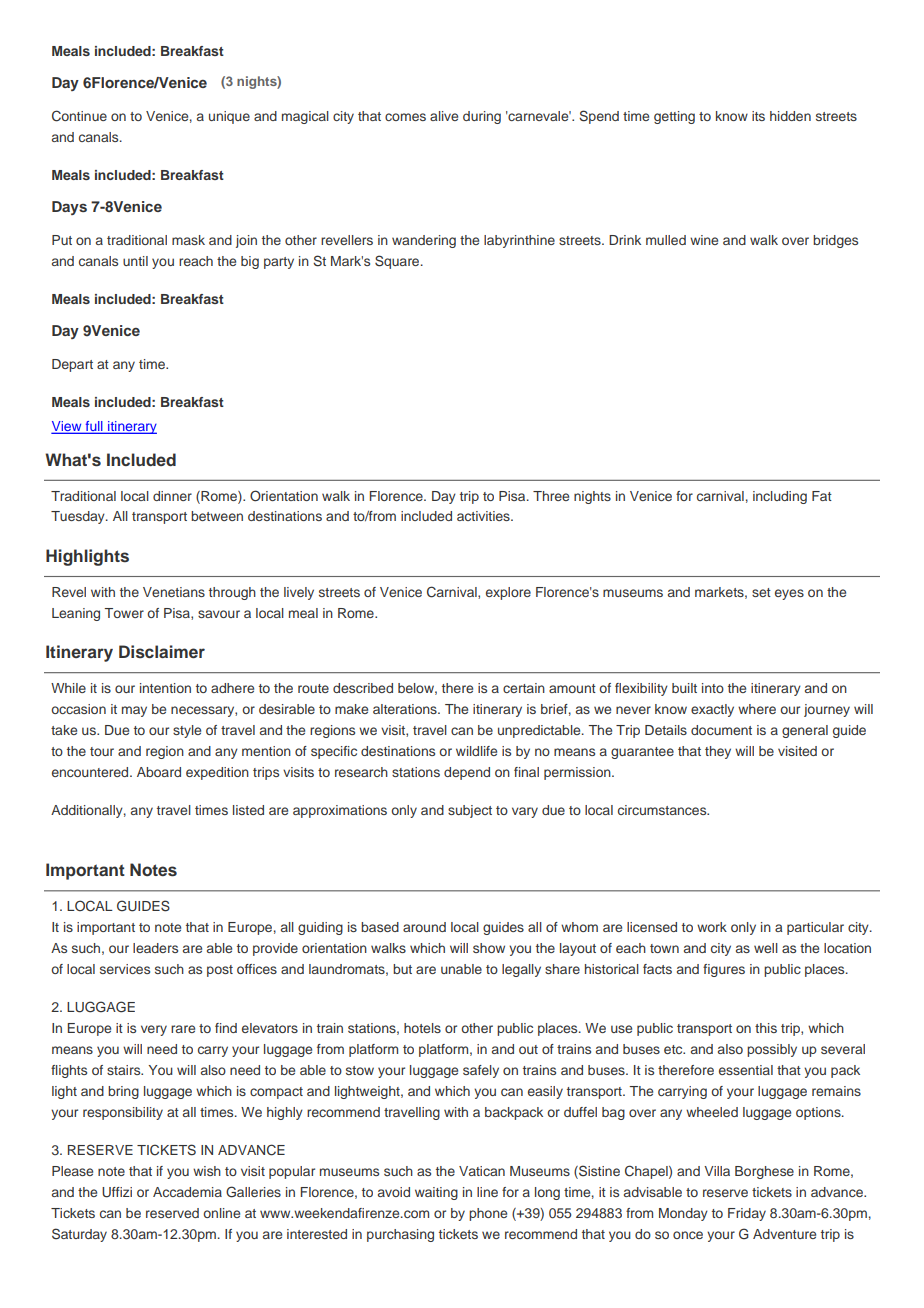  Describe the element at coordinates (406, 709) in the document. I see `alterations` at that location.
